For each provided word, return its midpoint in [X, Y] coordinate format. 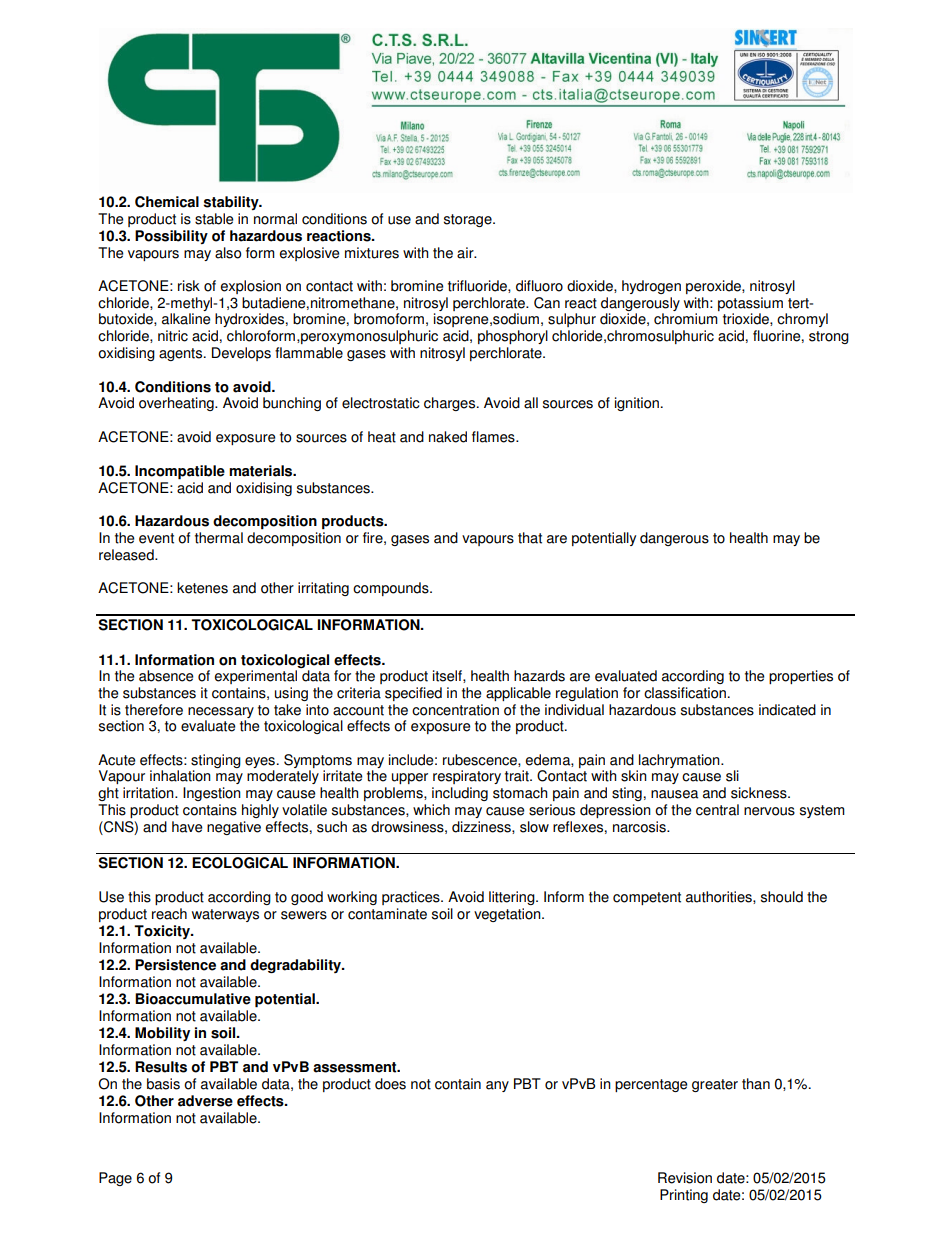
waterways [225, 915]
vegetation [508, 915]
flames [494, 437]
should [782, 897]
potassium [750, 304]
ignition [637, 404]
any [497, 1086]
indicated [787, 710]
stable [214, 219]
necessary [221, 712]
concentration [455, 710]
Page [115, 1179]
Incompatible [180, 472]
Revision [685, 1178]
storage [469, 220]
